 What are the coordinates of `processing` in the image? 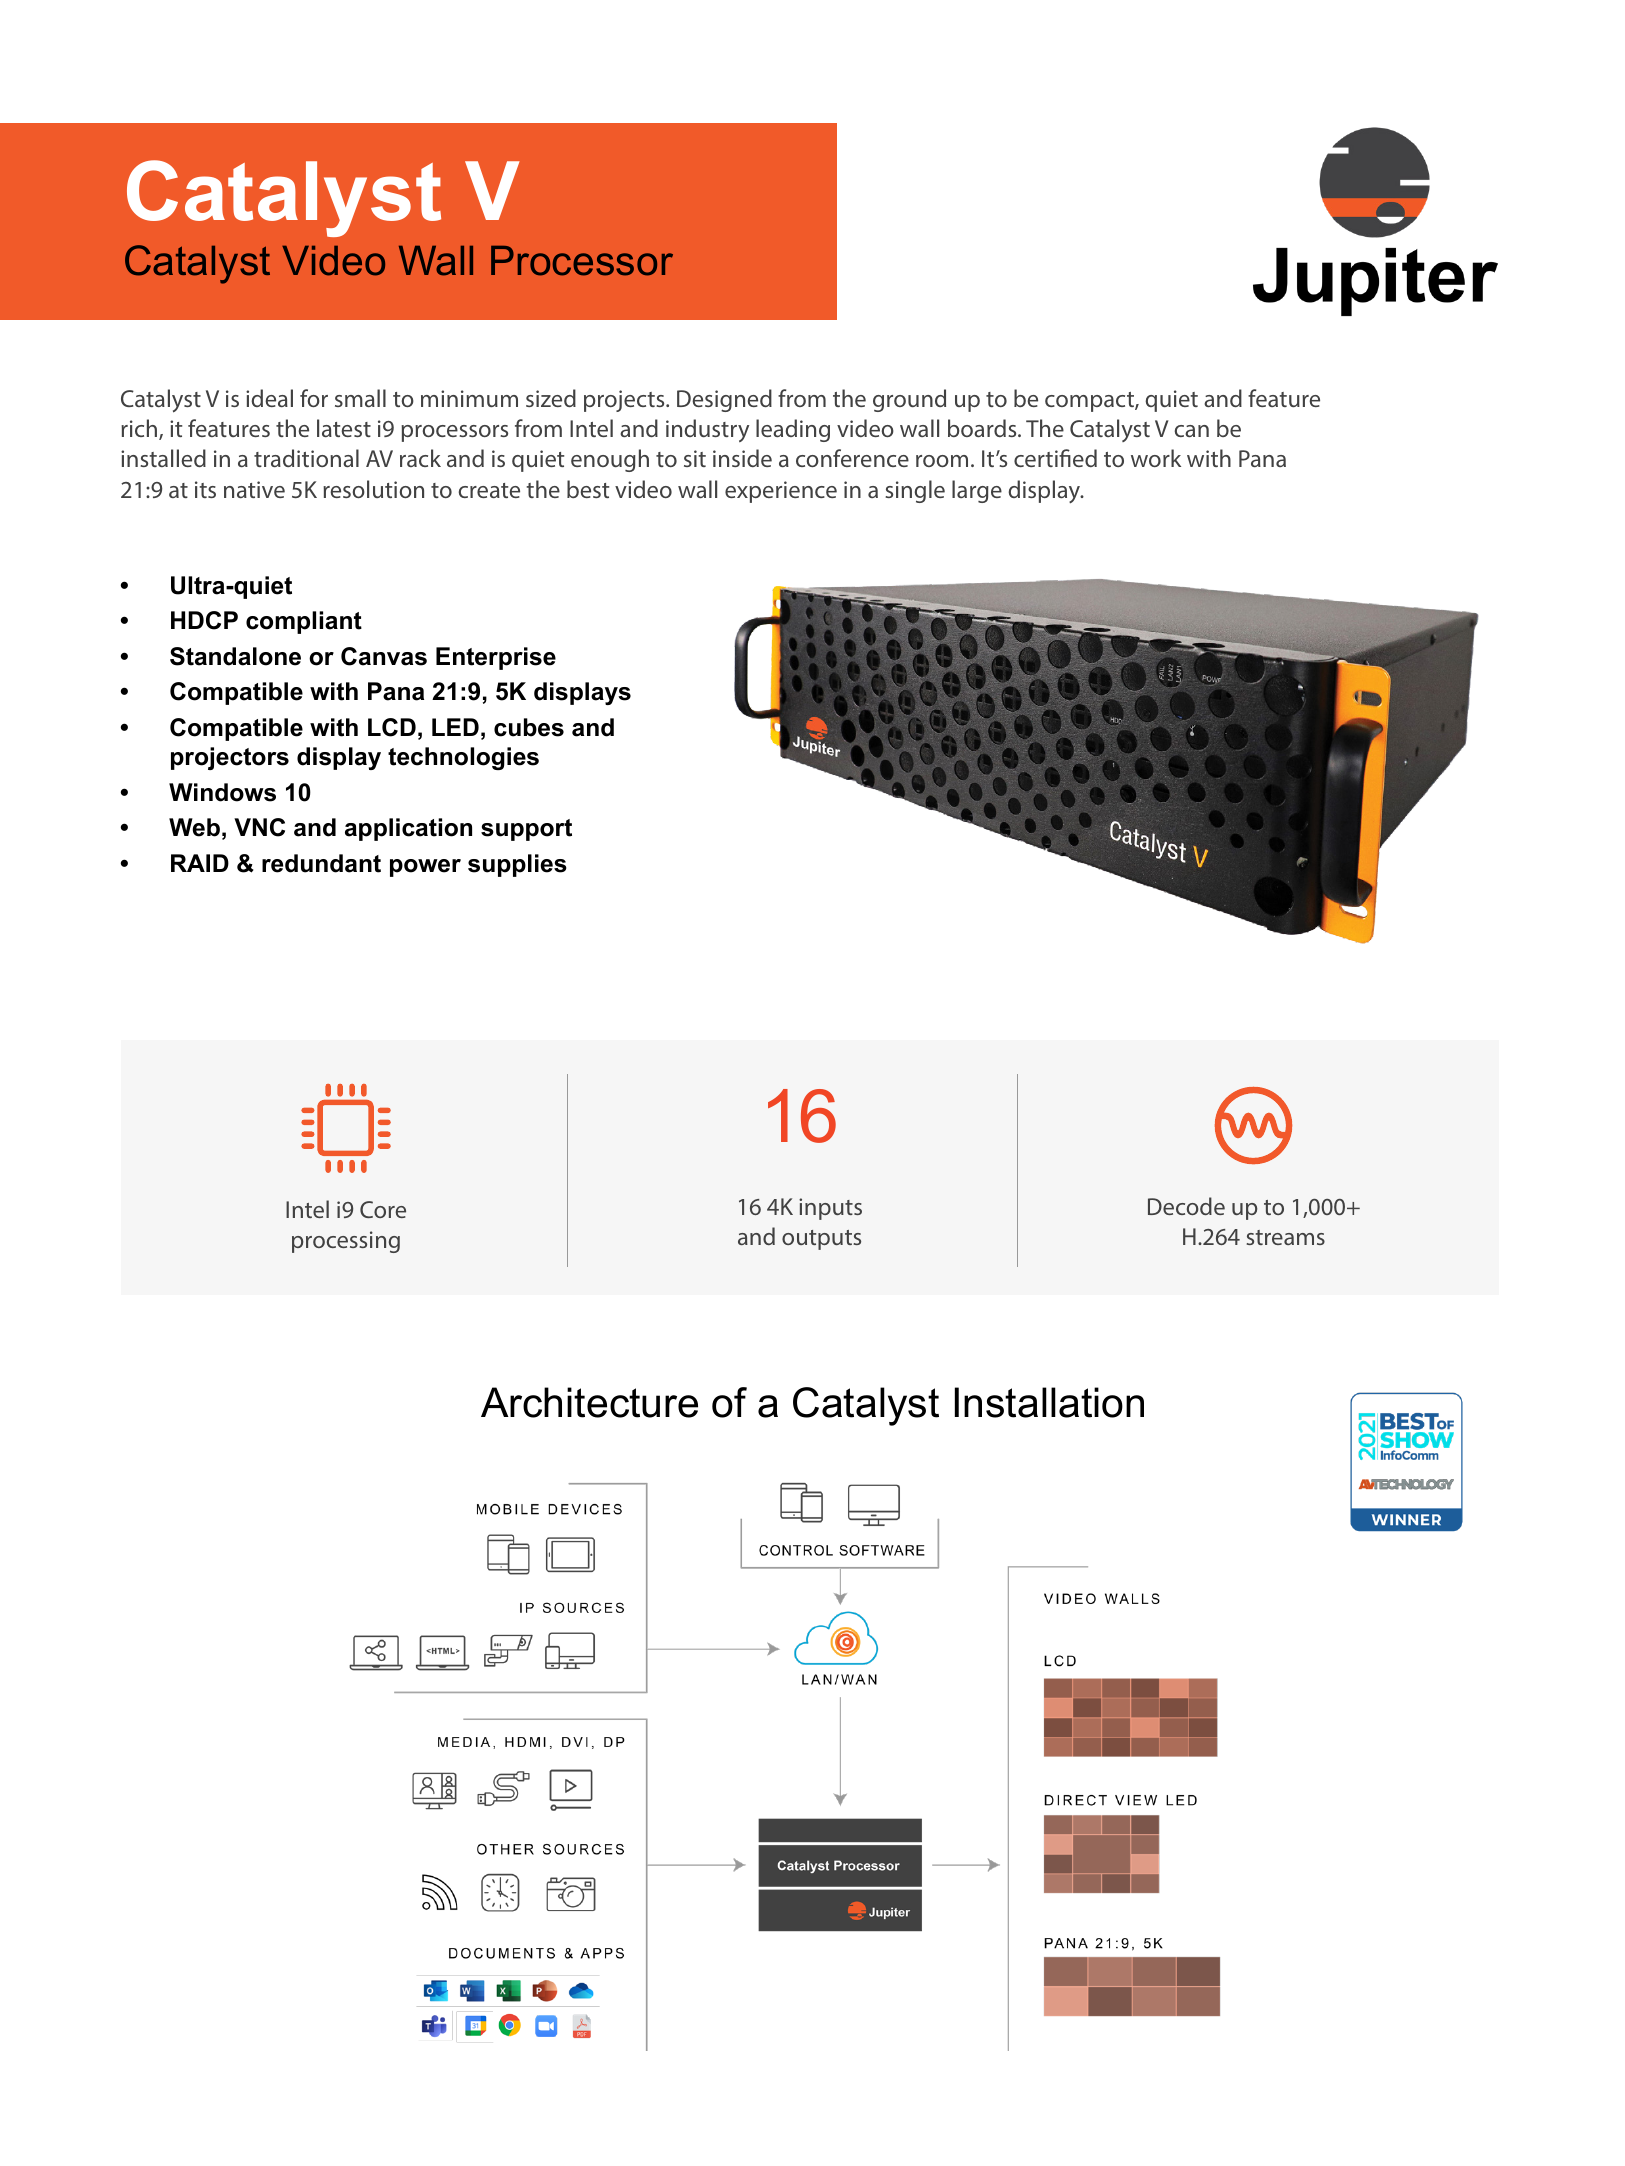 It's located at (346, 1242).
